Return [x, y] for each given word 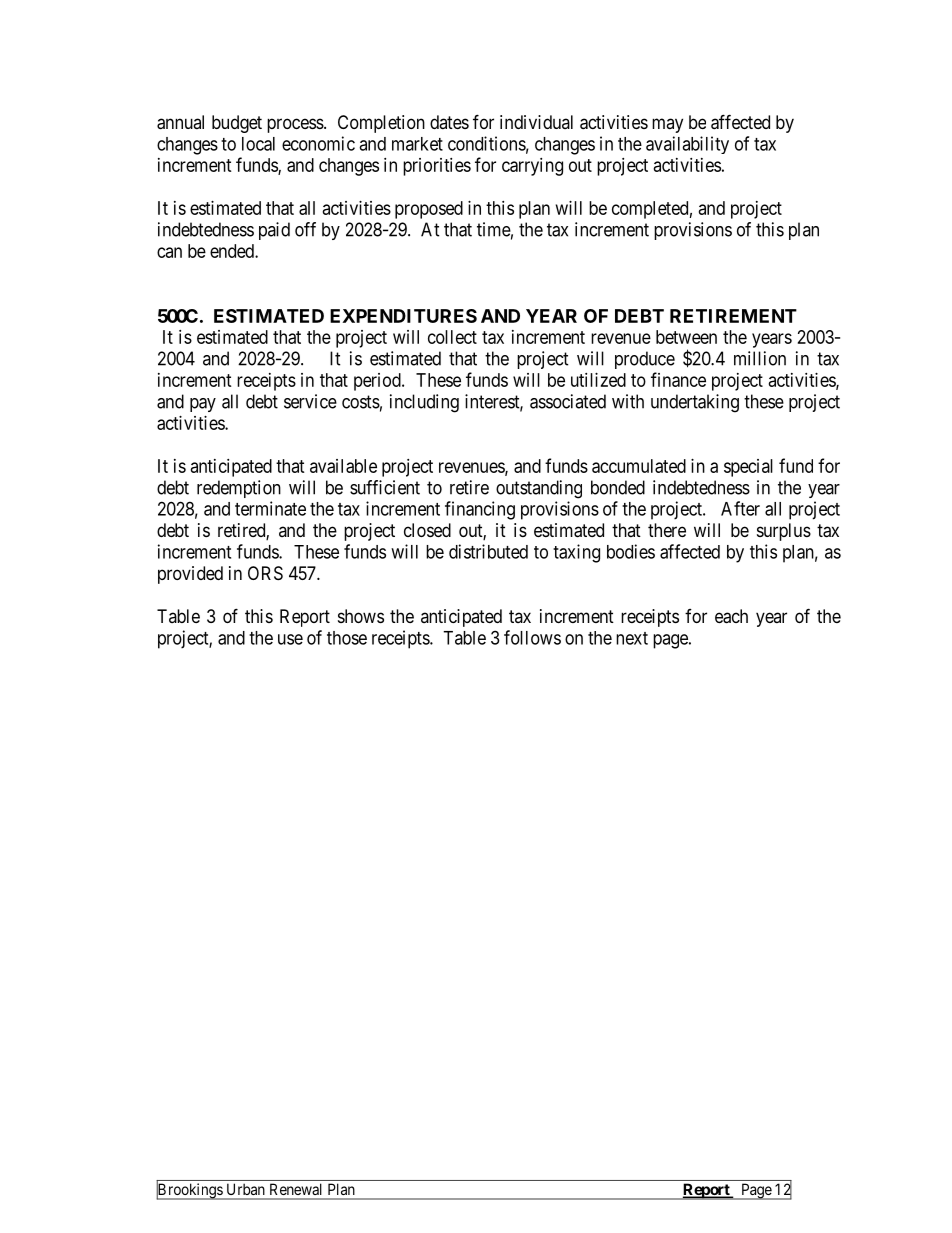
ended [233, 251]
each [731, 616]
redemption [239, 489]
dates [449, 122]
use [290, 639]
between [686, 337]
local [258, 144]
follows [532, 637]
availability [687, 145]
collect [452, 337]
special [748, 468]
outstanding [539, 489]
